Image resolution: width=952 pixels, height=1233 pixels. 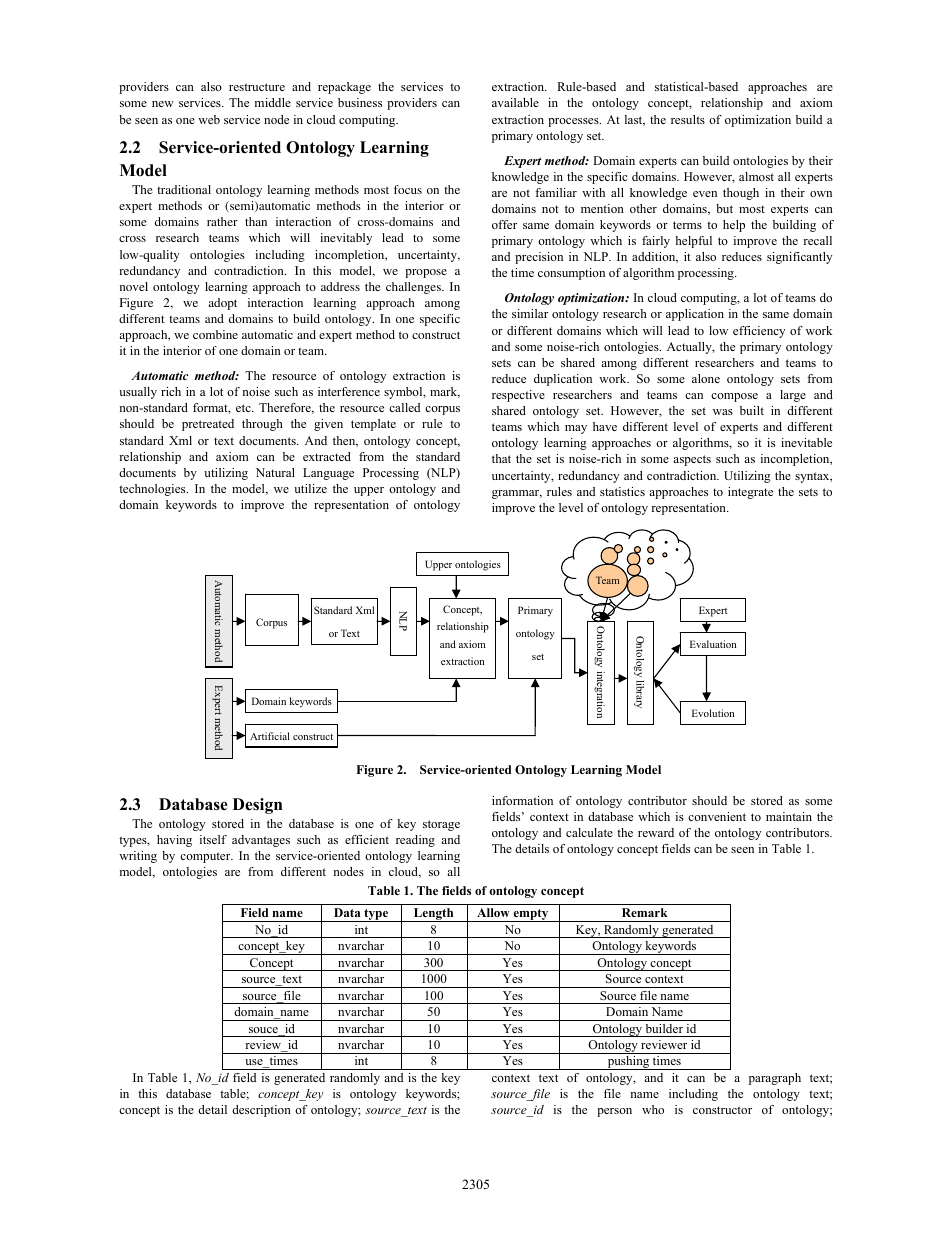 What do you see at coordinates (515, 102) in the document?
I see `available` at bounding box center [515, 102].
